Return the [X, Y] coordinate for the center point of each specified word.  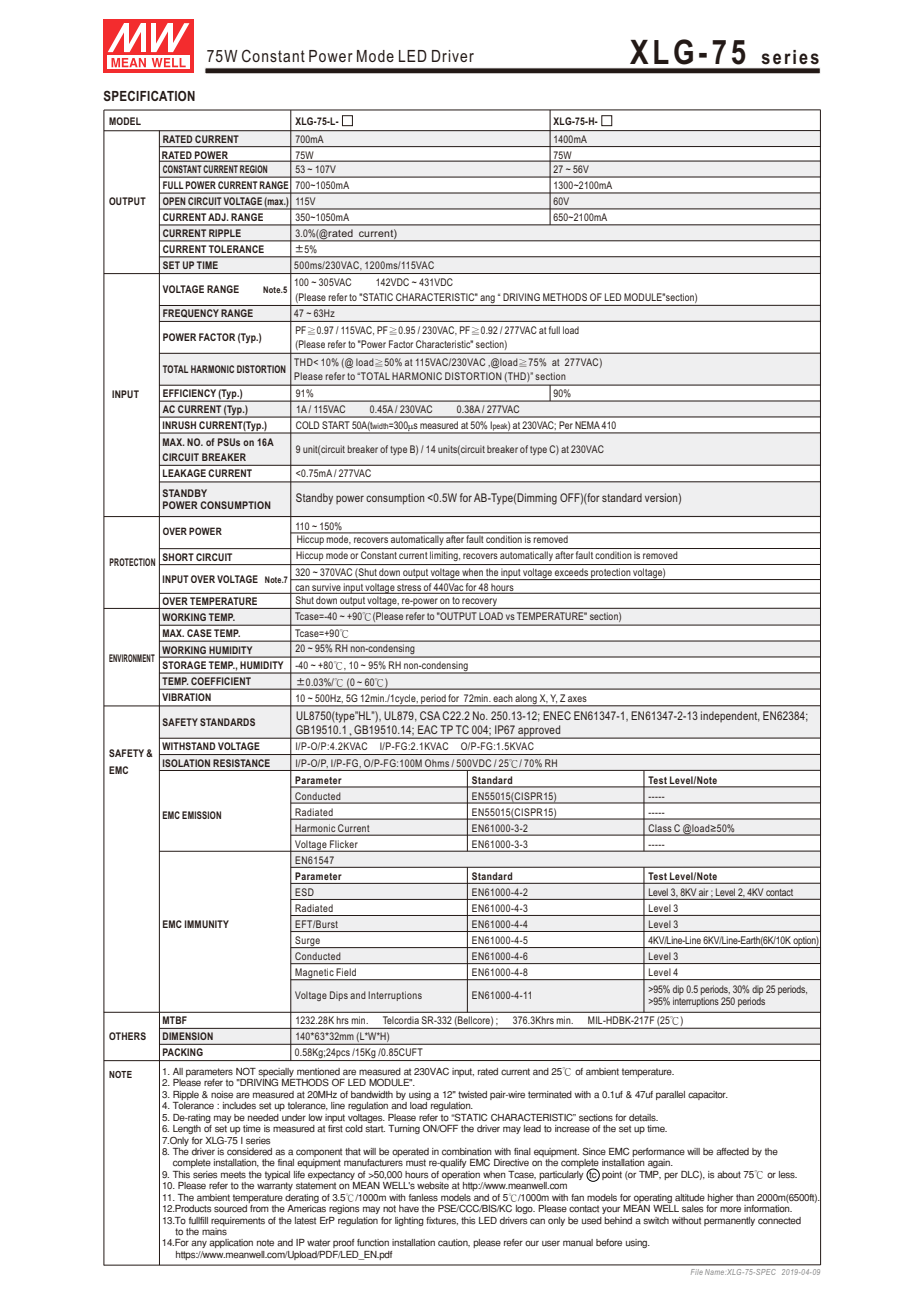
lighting [409, 1221]
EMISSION [201, 815]
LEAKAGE [184, 473]
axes [577, 699]
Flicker [343, 844]
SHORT [178, 557]
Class [660, 828]
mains [214, 1230]
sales [693, 1208]
